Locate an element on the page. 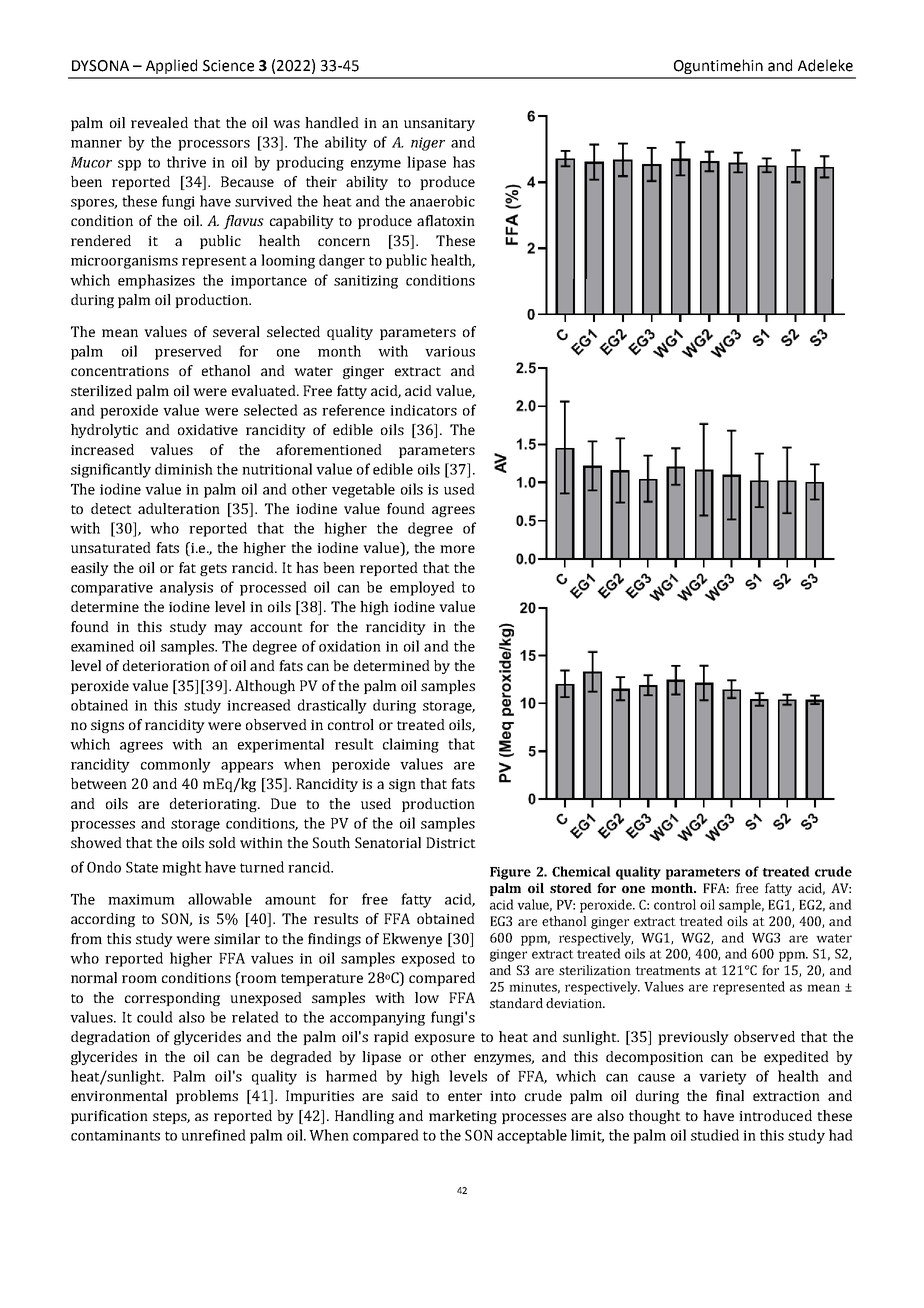  more is located at coordinates (457, 549).
